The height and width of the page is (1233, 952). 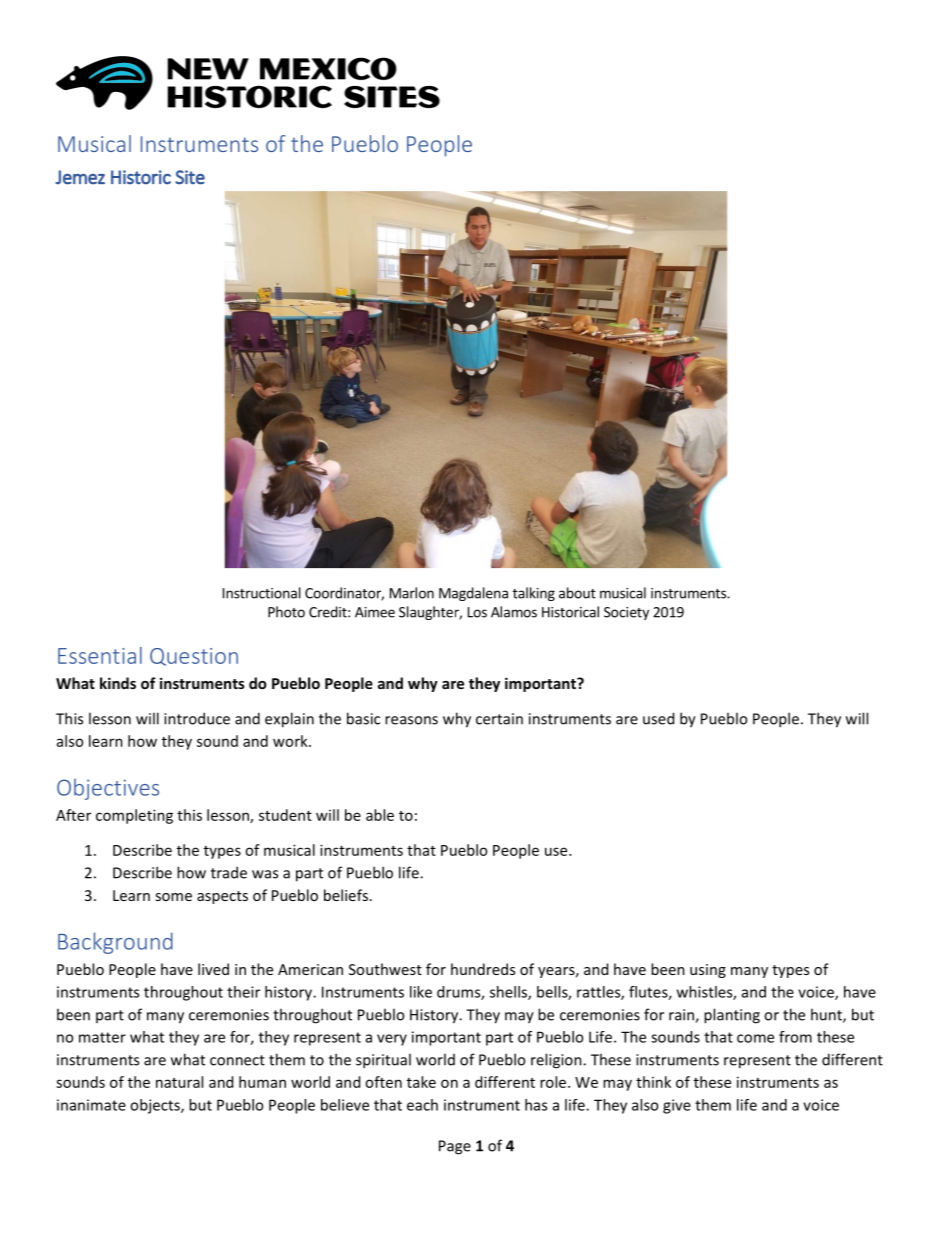 What do you see at coordinates (477, 612) in the page?
I see `Los` at bounding box center [477, 612].
